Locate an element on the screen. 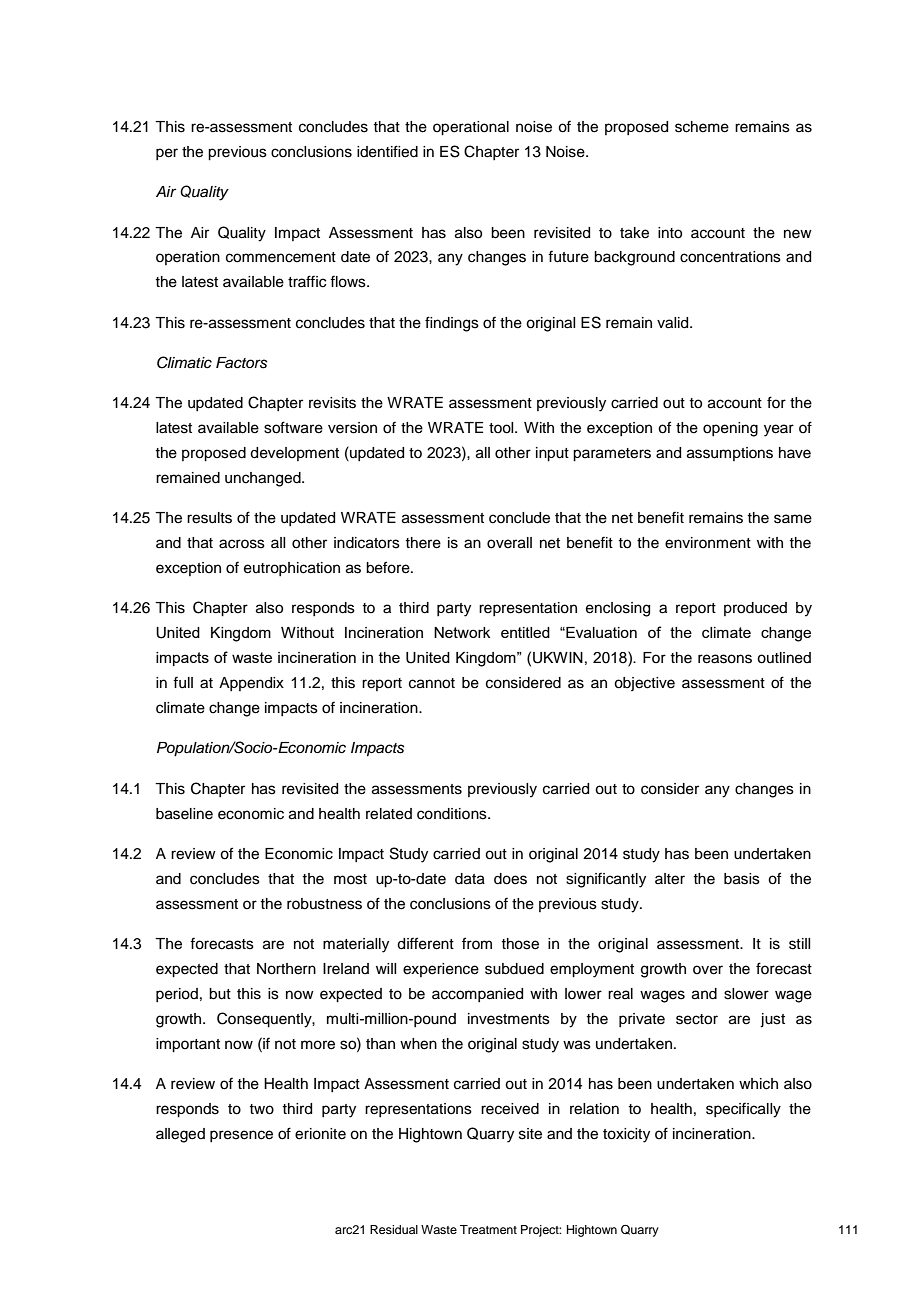 This screenshot has width=924, height=1308. commencement is located at coordinates (281, 257).
